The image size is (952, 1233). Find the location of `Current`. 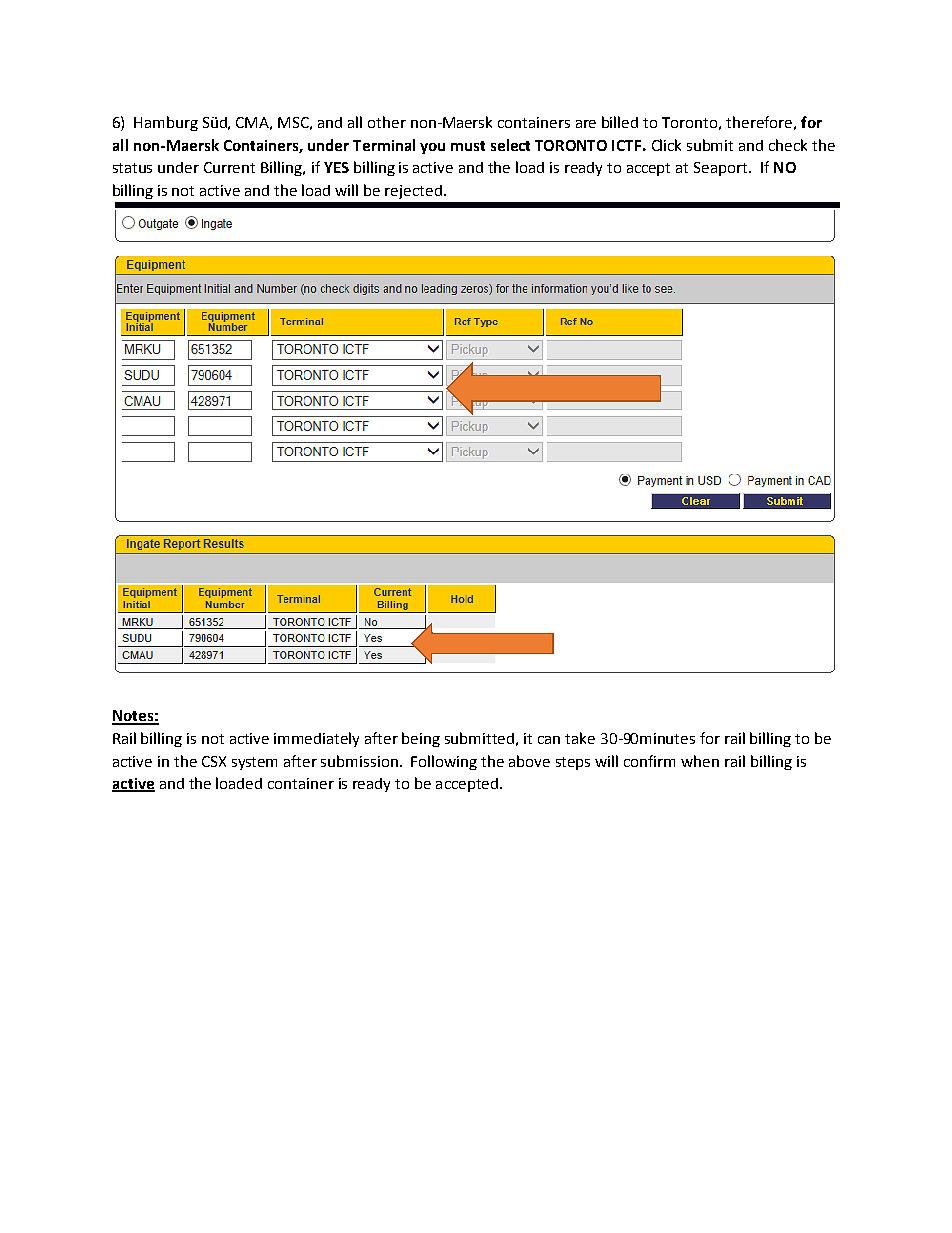

Current is located at coordinates (229, 167).
